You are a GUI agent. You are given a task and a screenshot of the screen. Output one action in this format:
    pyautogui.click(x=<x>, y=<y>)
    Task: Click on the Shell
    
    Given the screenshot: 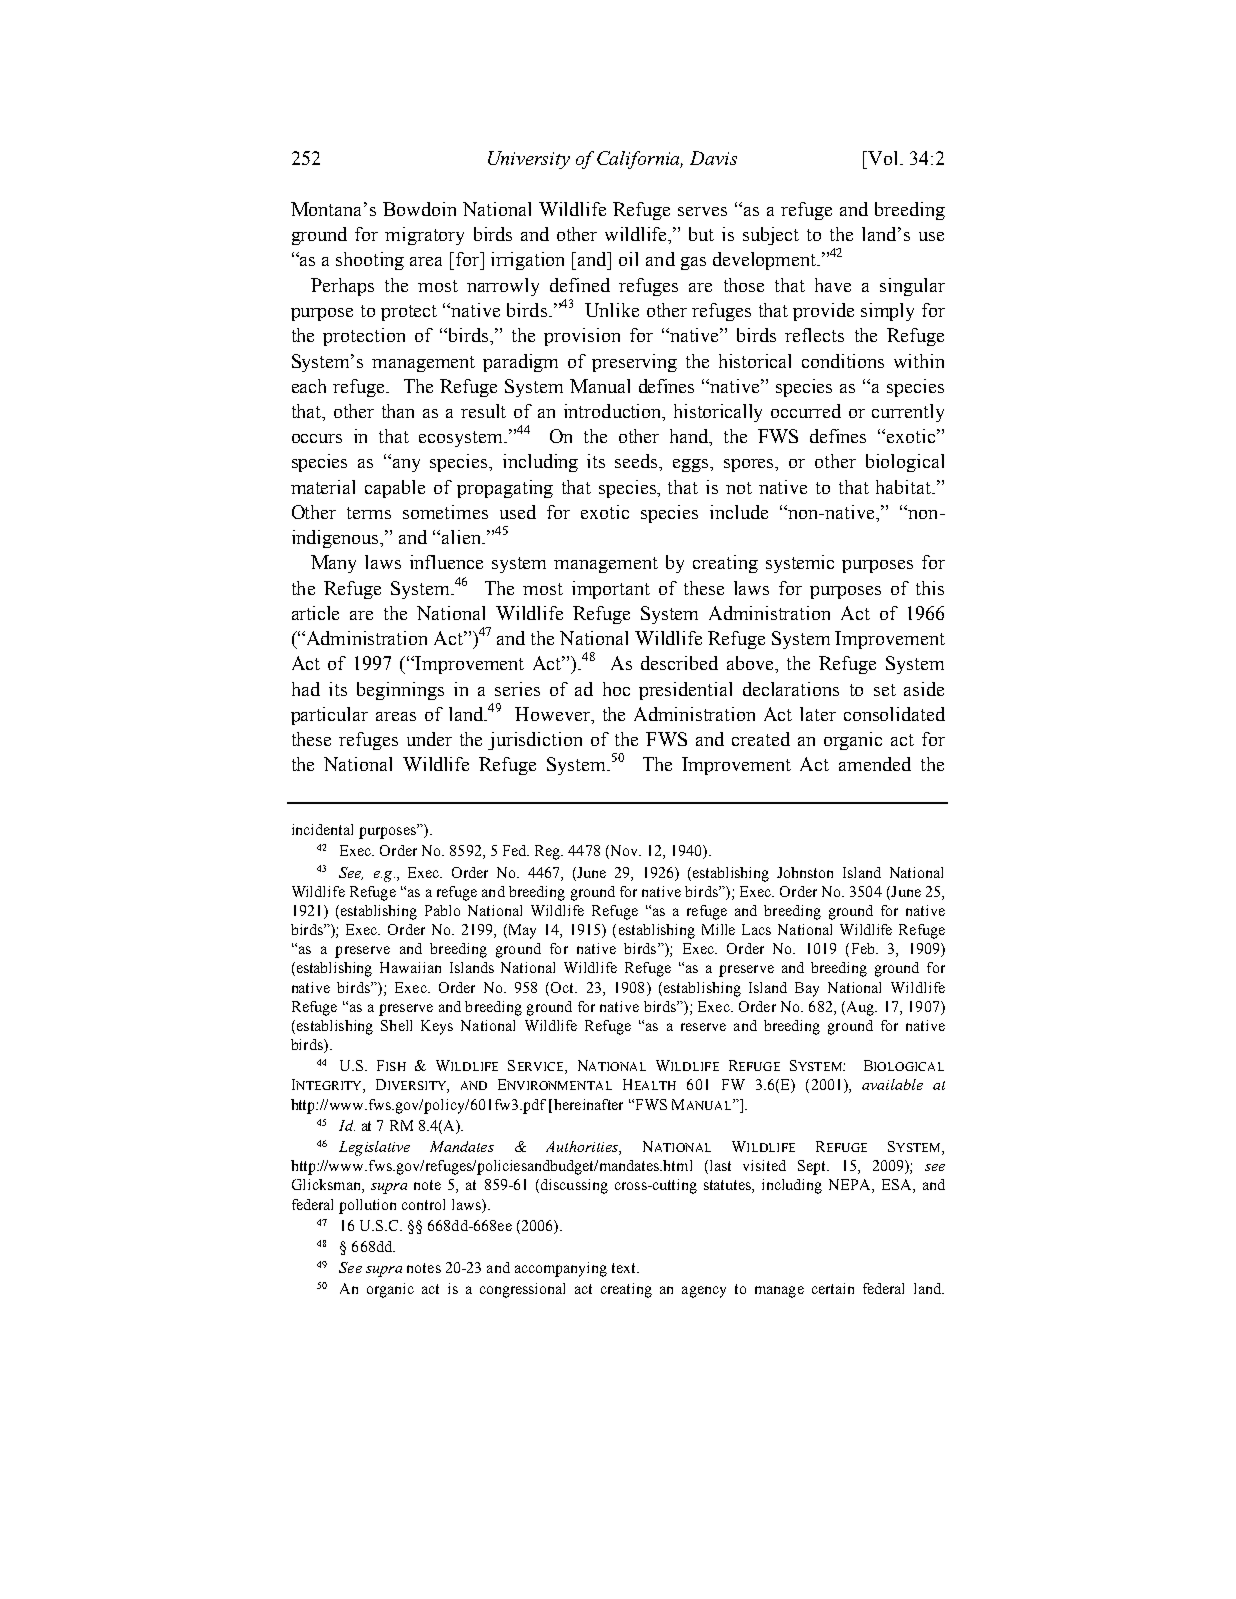 What is the action you would take?
    pyautogui.click(x=396, y=1025)
